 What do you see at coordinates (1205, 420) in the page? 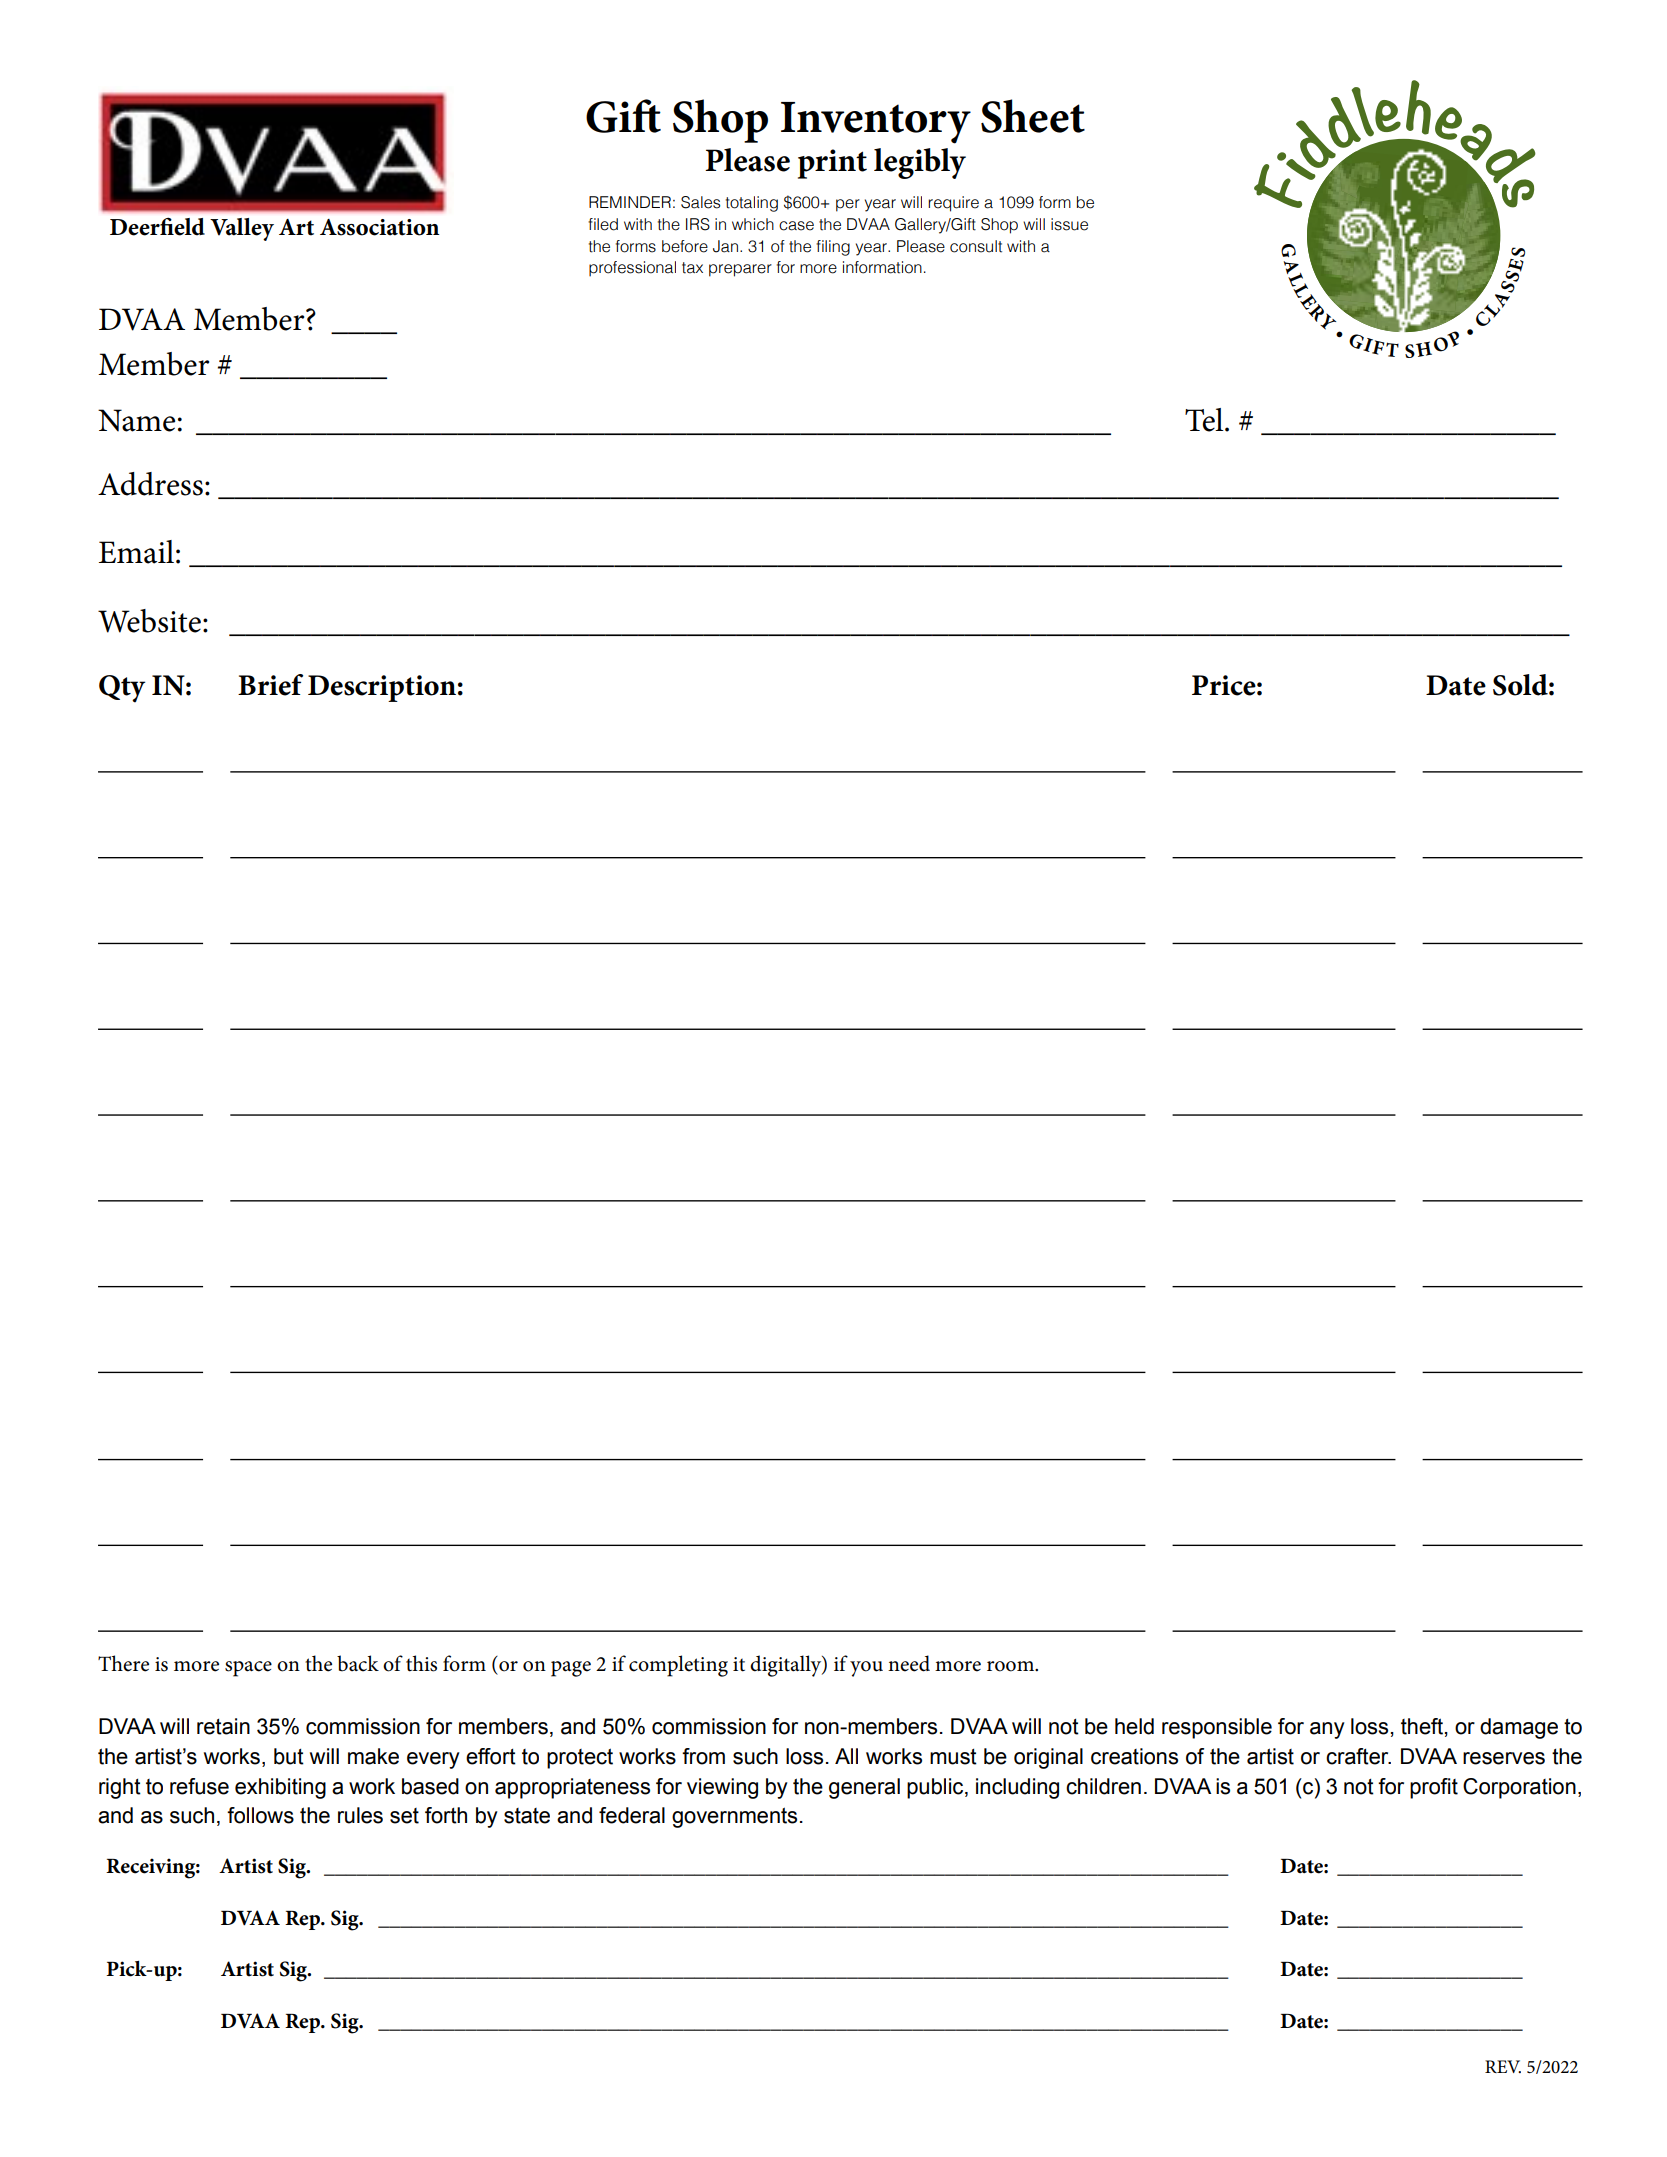
I see `Tel` at bounding box center [1205, 420].
